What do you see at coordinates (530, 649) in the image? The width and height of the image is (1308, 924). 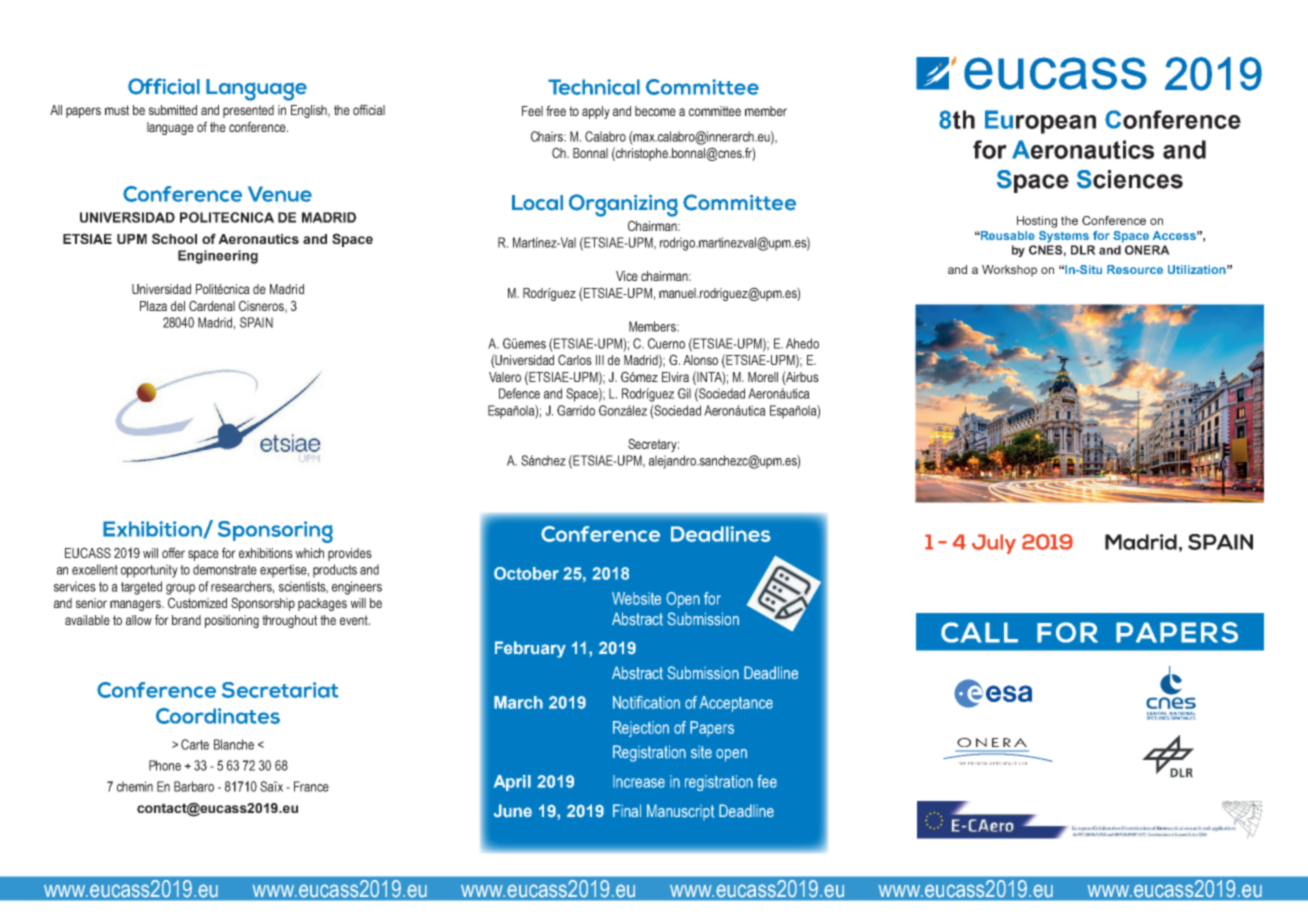 I see `February` at bounding box center [530, 649].
